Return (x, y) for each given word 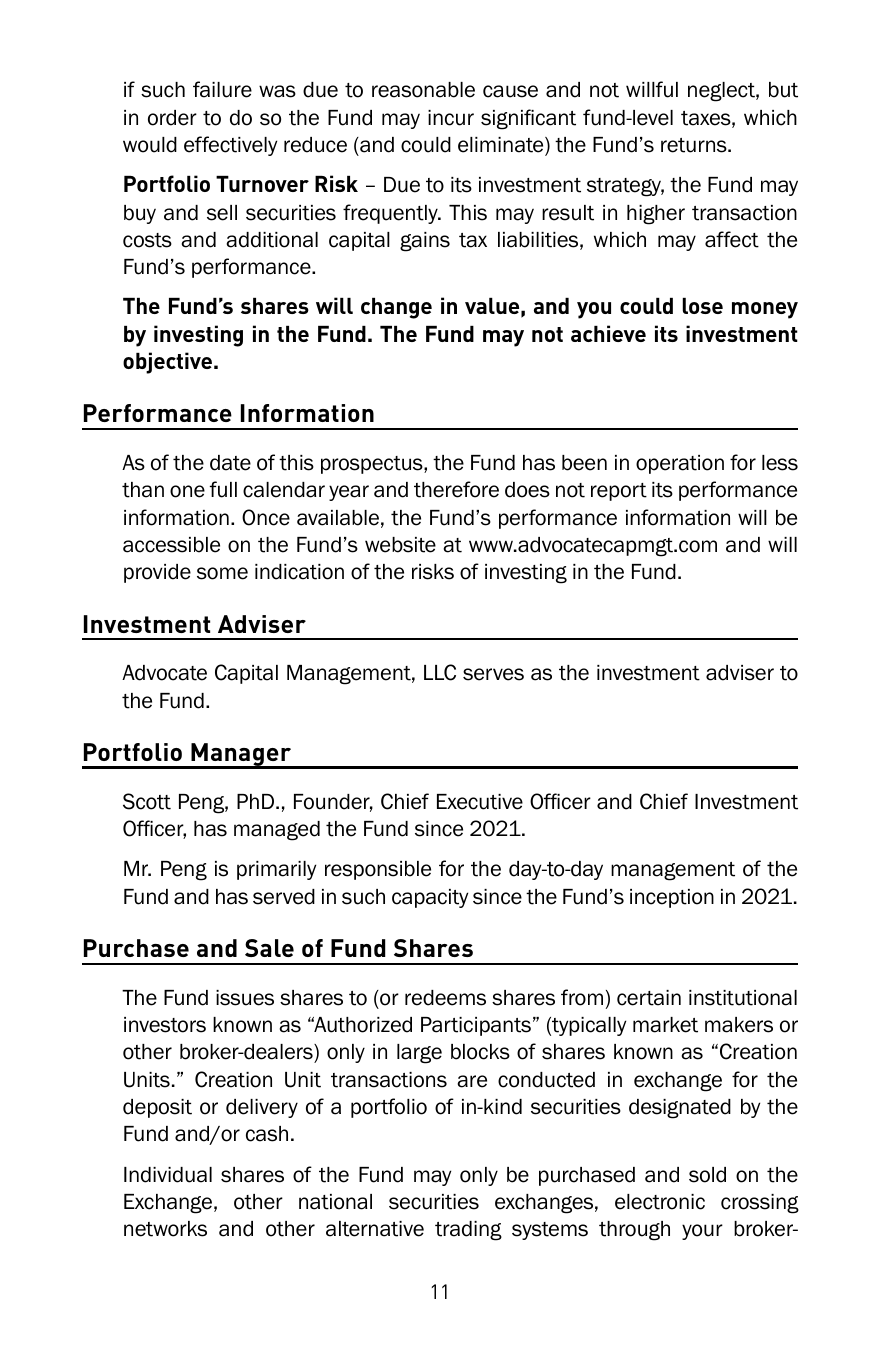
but (783, 90)
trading (468, 1231)
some (222, 573)
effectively (230, 146)
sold (707, 1175)
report (619, 492)
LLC (440, 672)
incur (451, 118)
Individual (168, 1175)
